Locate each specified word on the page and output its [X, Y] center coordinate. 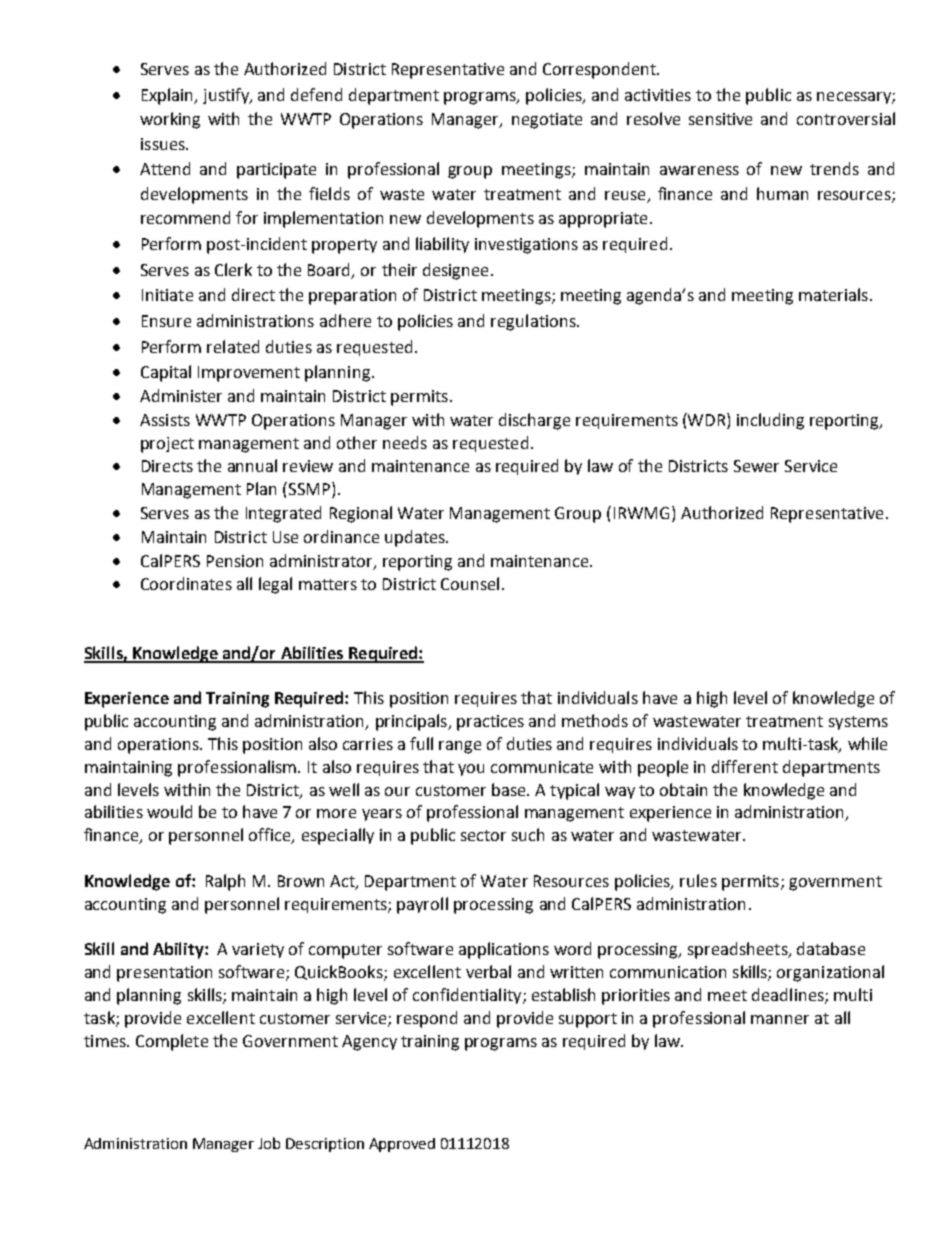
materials [833, 294]
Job [269, 1143]
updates [416, 538]
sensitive [720, 119]
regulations [534, 322]
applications [504, 950]
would [169, 811]
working [170, 120]
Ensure [166, 321]
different [745, 766]
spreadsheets [739, 950]
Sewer [756, 466]
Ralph [225, 882]
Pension [235, 561]
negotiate [547, 121]
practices [490, 723]
